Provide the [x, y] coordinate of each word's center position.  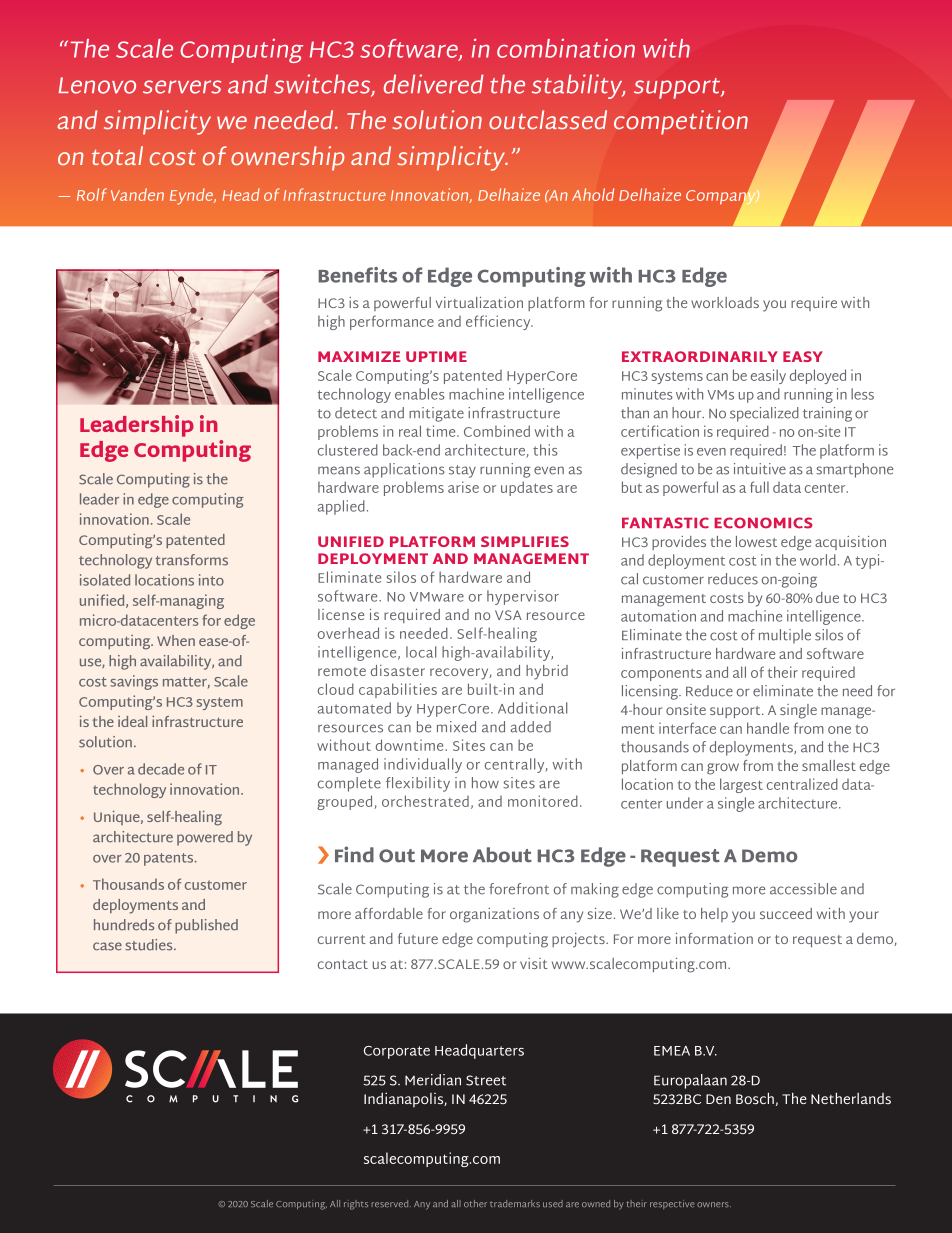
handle [768, 728]
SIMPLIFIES [525, 541]
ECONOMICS [763, 523]
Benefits [357, 275]
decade [161, 769]
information [714, 938]
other [475, 1204]
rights [356, 1205]
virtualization [479, 302]
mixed [456, 727]
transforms [191, 560]
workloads [725, 302]
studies [150, 945]
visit [534, 963]
